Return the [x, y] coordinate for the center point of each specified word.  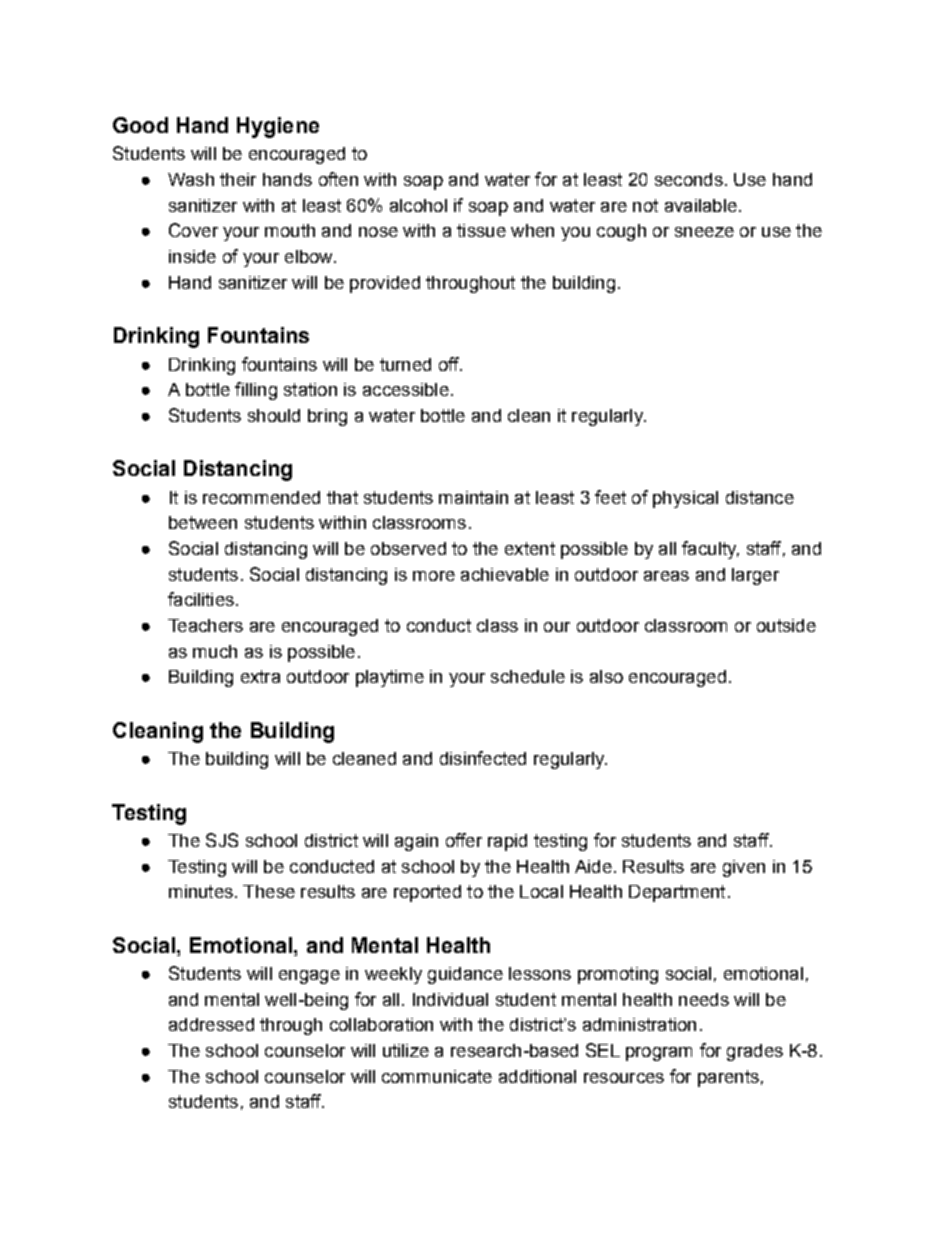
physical [685, 499]
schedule [528, 676]
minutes [201, 891]
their [238, 179]
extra [260, 676]
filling [256, 391]
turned [405, 364]
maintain [473, 497]
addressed [211, 1024]
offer [464, 840]
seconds [689, 179]
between [203, 522]
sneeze [704, 232]
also [606, 676]
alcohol [418, 205]
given [744, 868]
